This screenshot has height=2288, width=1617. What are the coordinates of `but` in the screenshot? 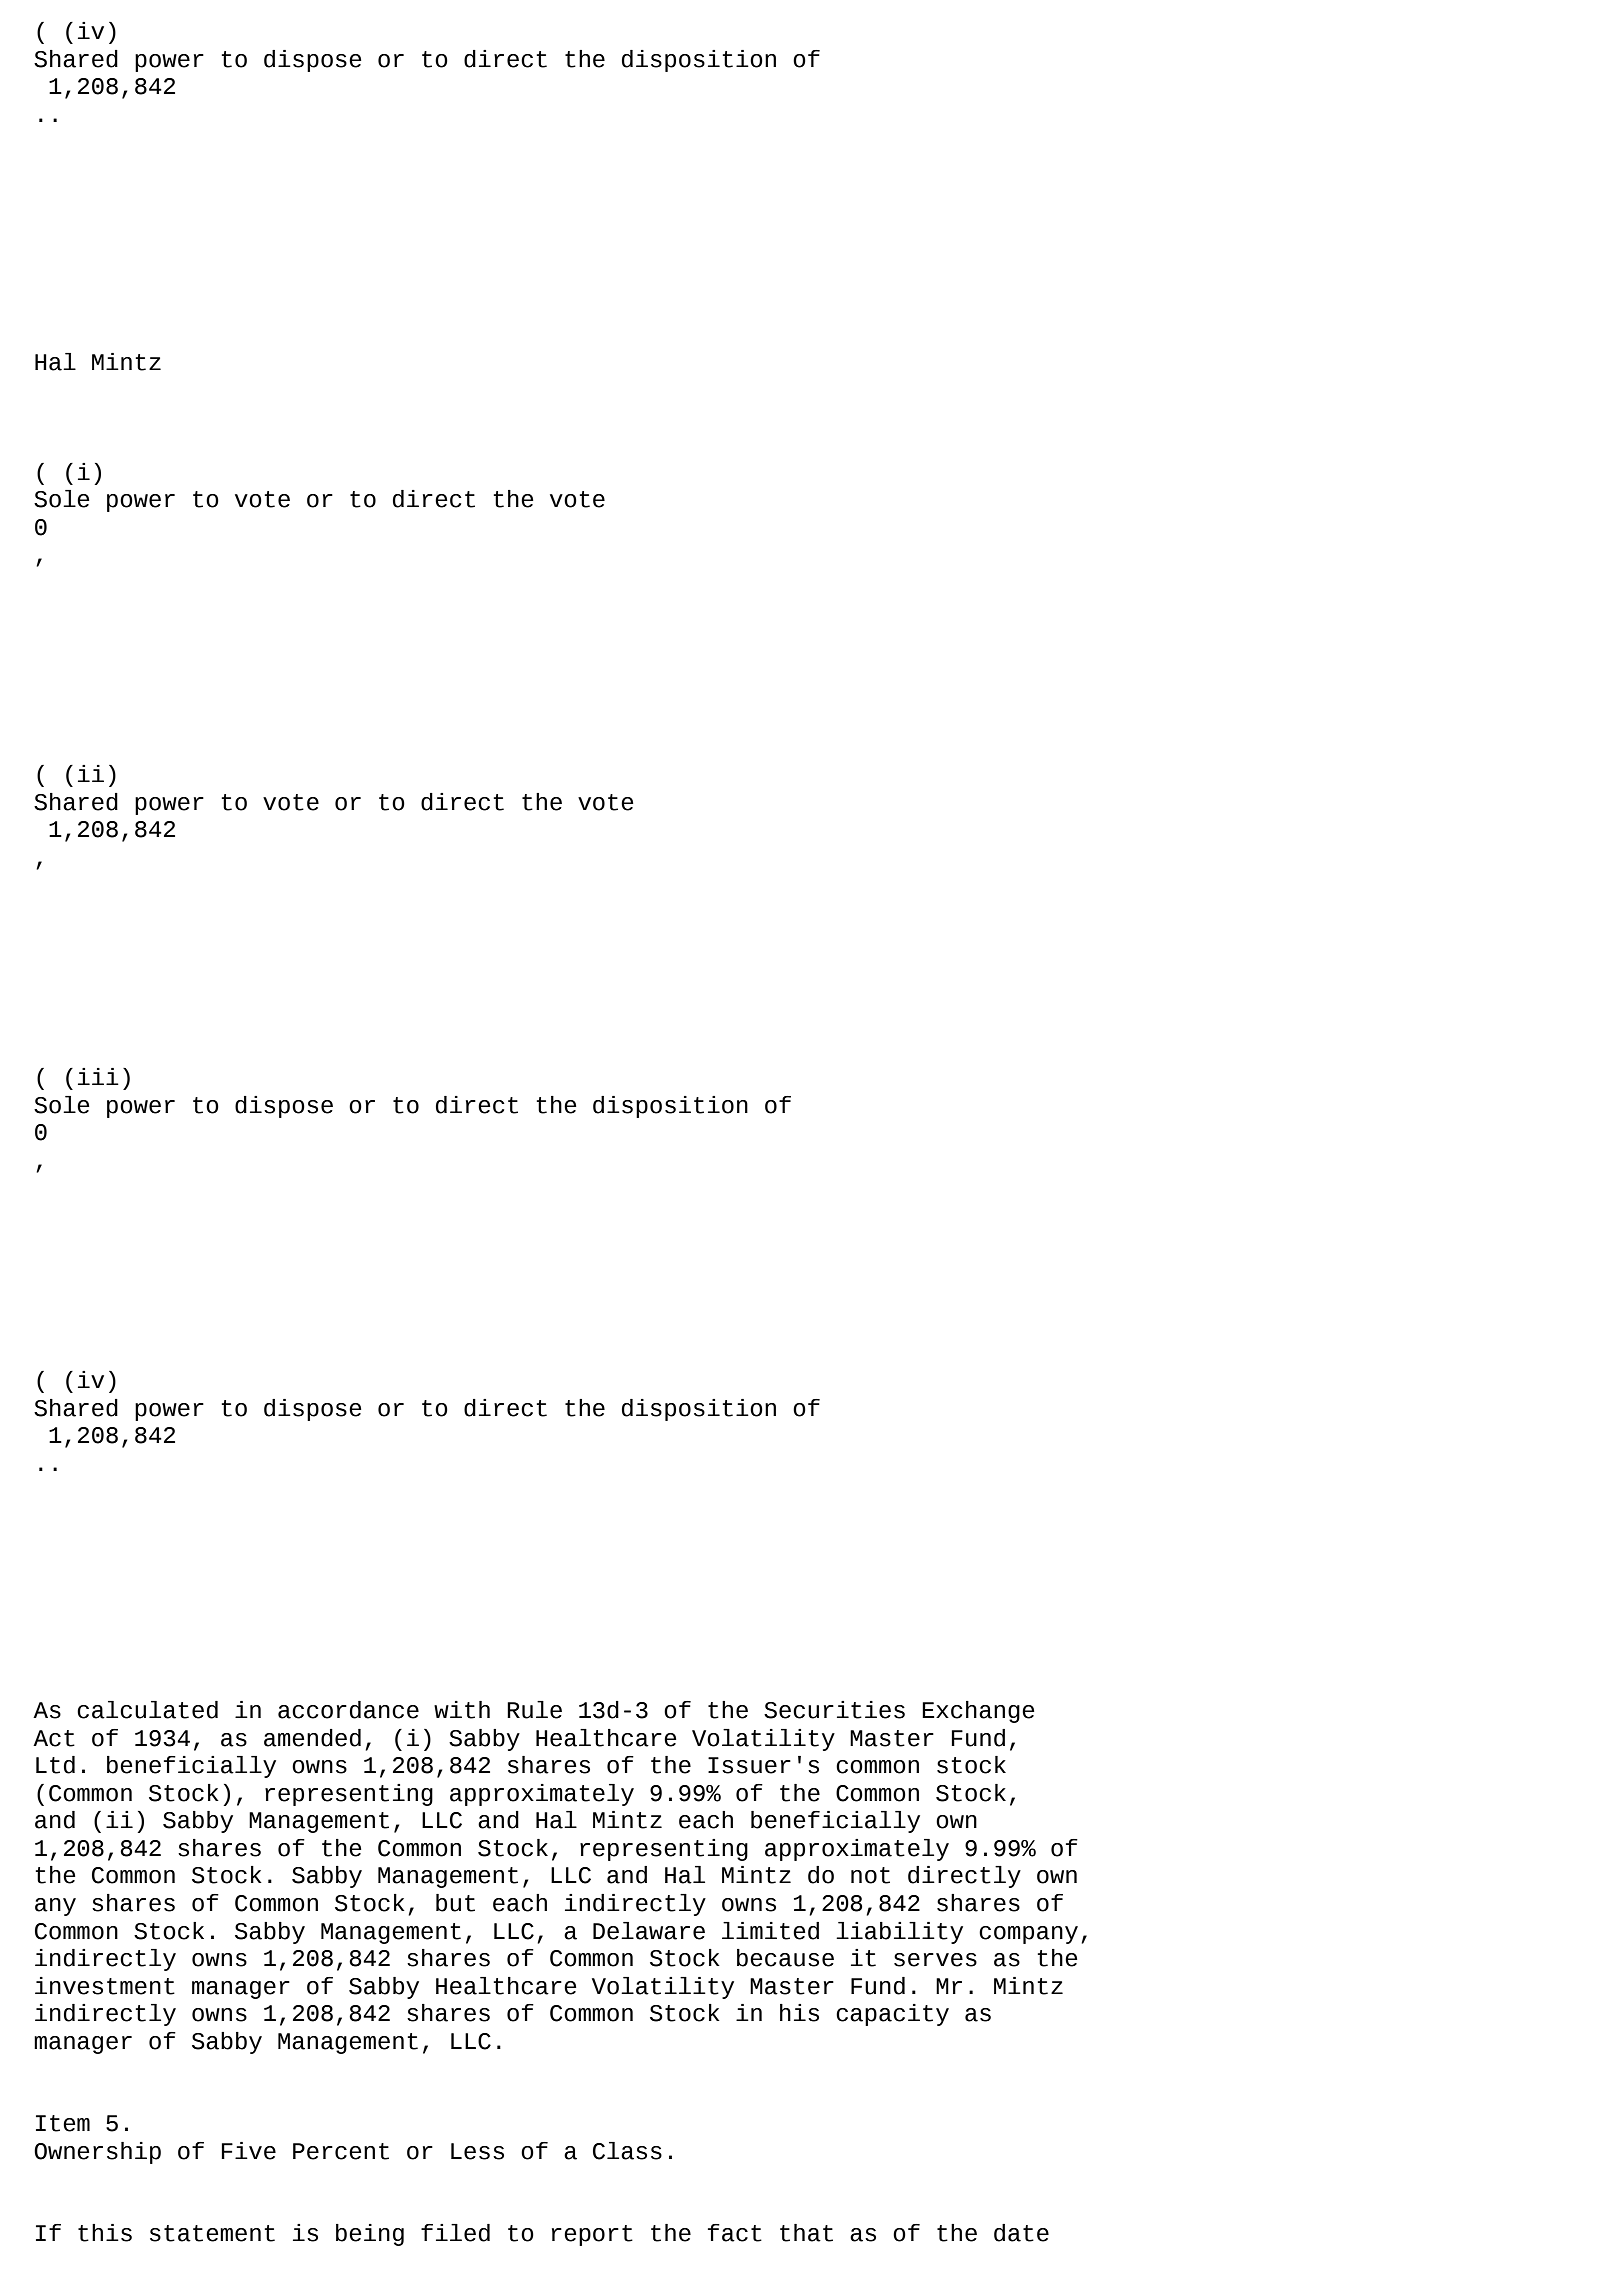 It's located at (455, 1903).
